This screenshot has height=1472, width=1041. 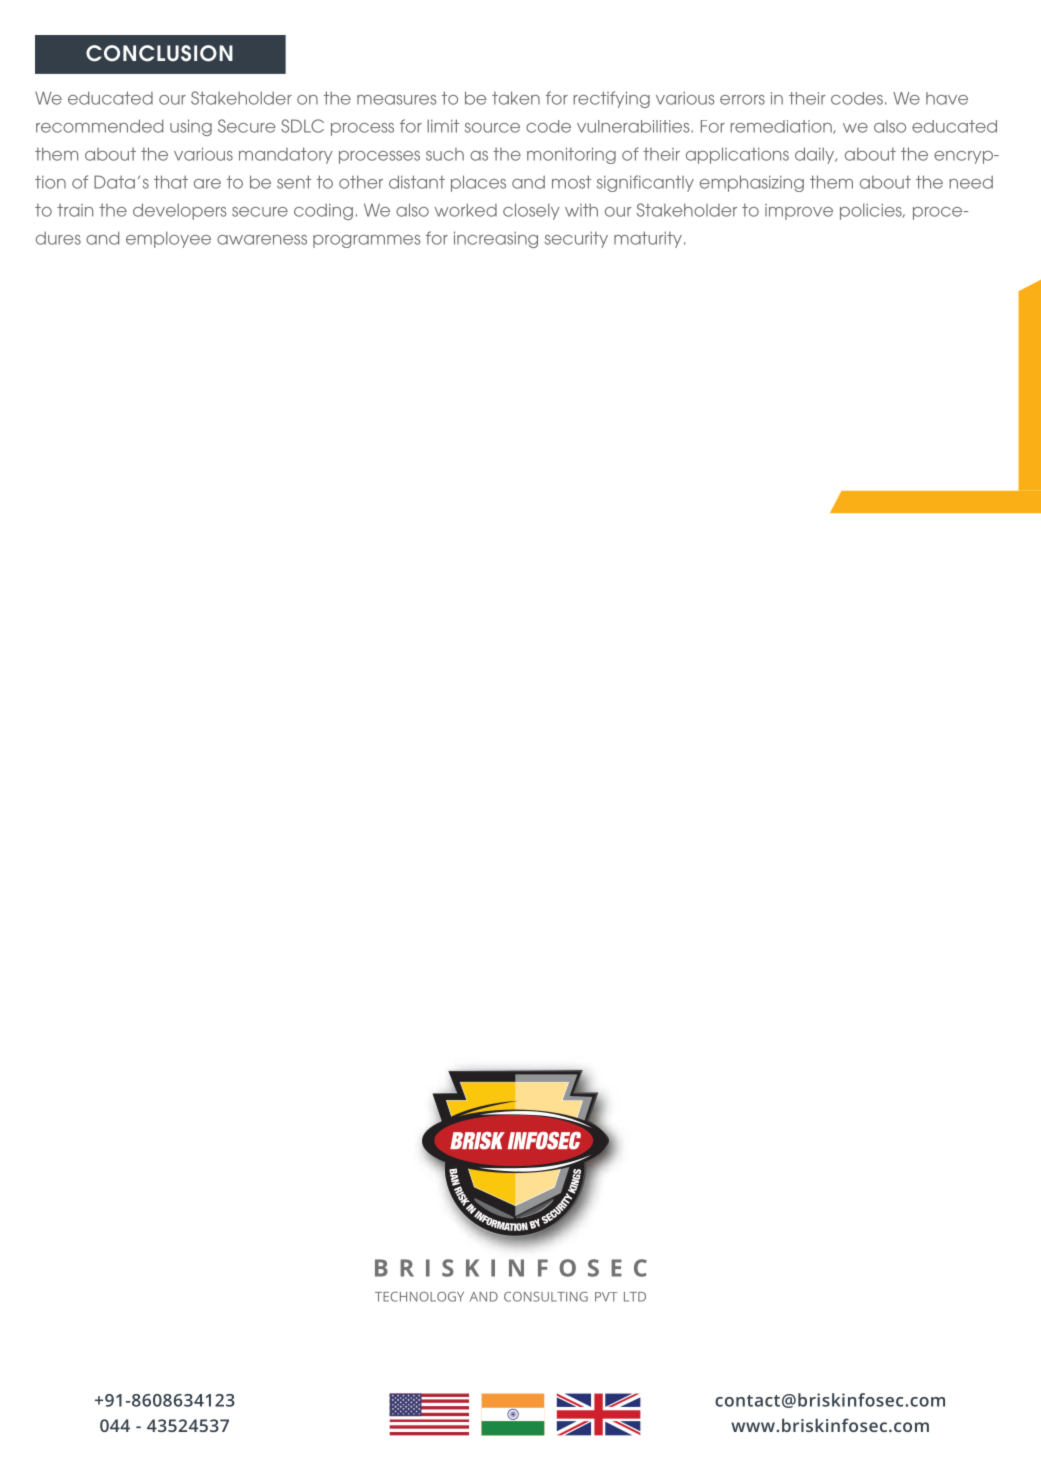 What do you see at coordinates (191, 127) in the screenshot?
I see `using` at bounding box center [191, 127].
